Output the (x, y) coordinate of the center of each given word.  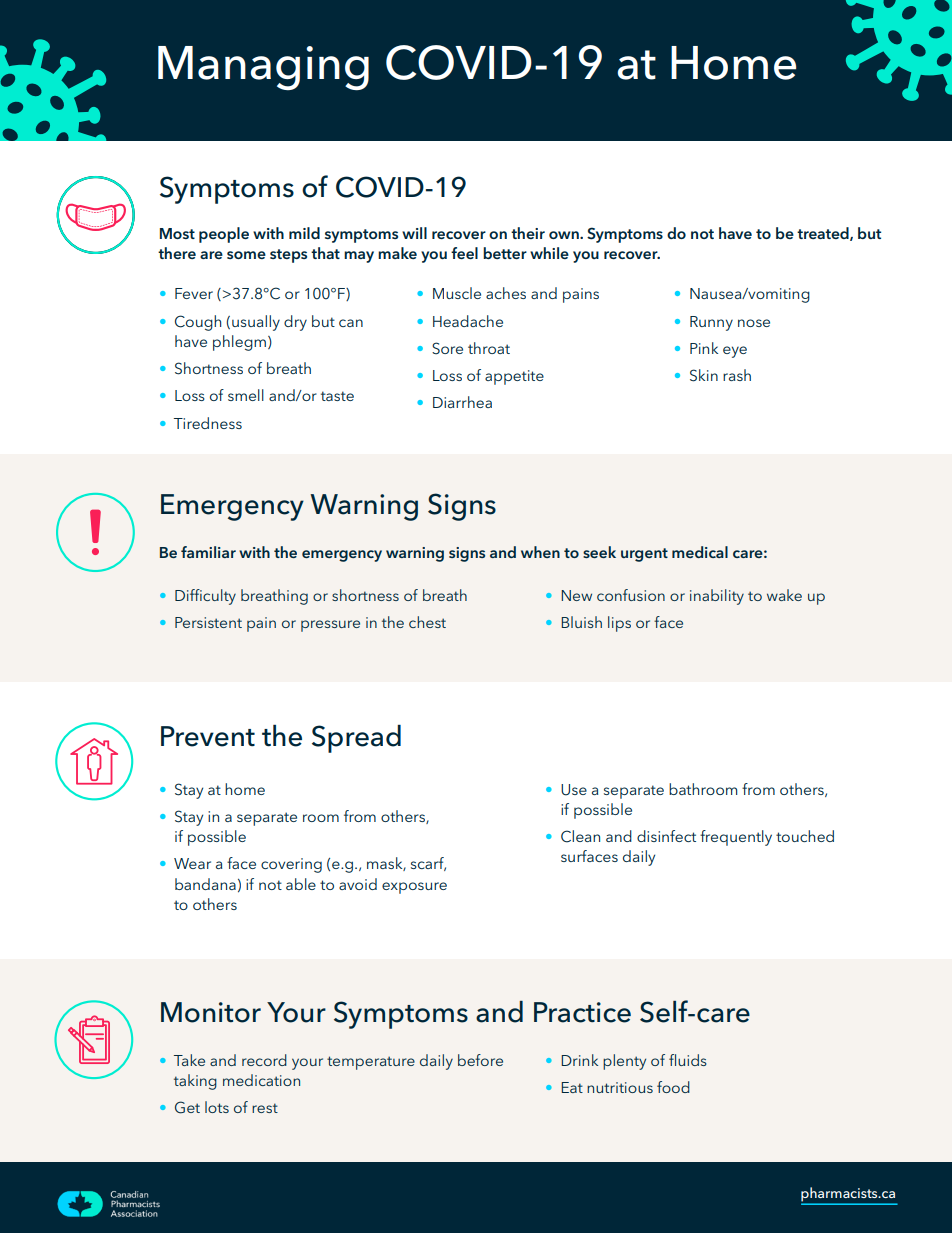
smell (246, 395)
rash (737, 375)
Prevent (208, 736)
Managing (263, 68)
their (528, 233)
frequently (736, 838)
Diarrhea (462, 402)
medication (261, 1080)
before (480, 1060)
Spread (356, 738)
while (549, 253)
